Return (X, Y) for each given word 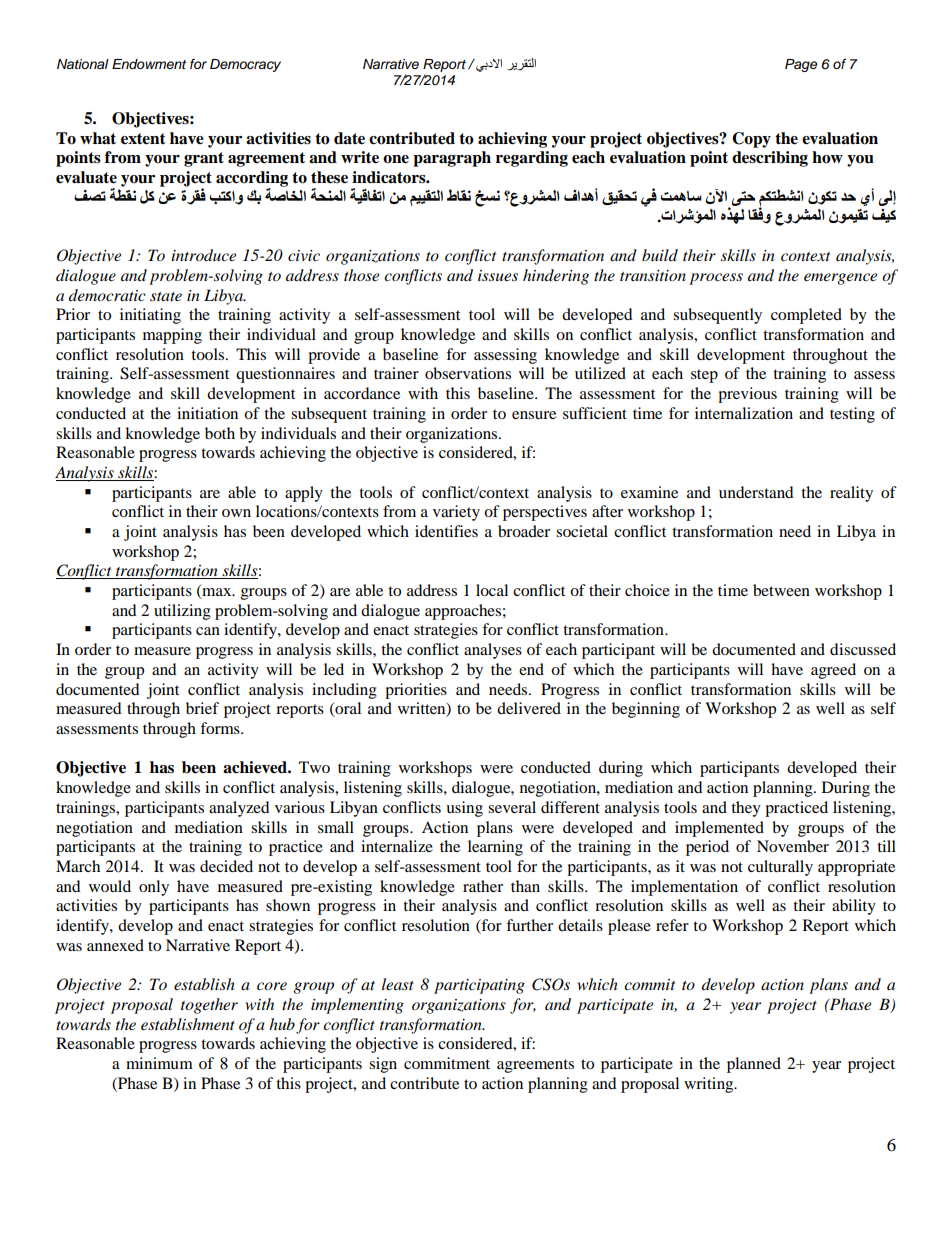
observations (468, 373)
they (746, 809)
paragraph (452, 159)
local (492, 590)
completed (806, 316)
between (781, 590)
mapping (172, 336)
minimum (159, 1063)
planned (754, 1065)
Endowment (149, 64)
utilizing (182, 612)
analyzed (239, 809)
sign (383, 1065)
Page (801, 65)
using (464, 809)
